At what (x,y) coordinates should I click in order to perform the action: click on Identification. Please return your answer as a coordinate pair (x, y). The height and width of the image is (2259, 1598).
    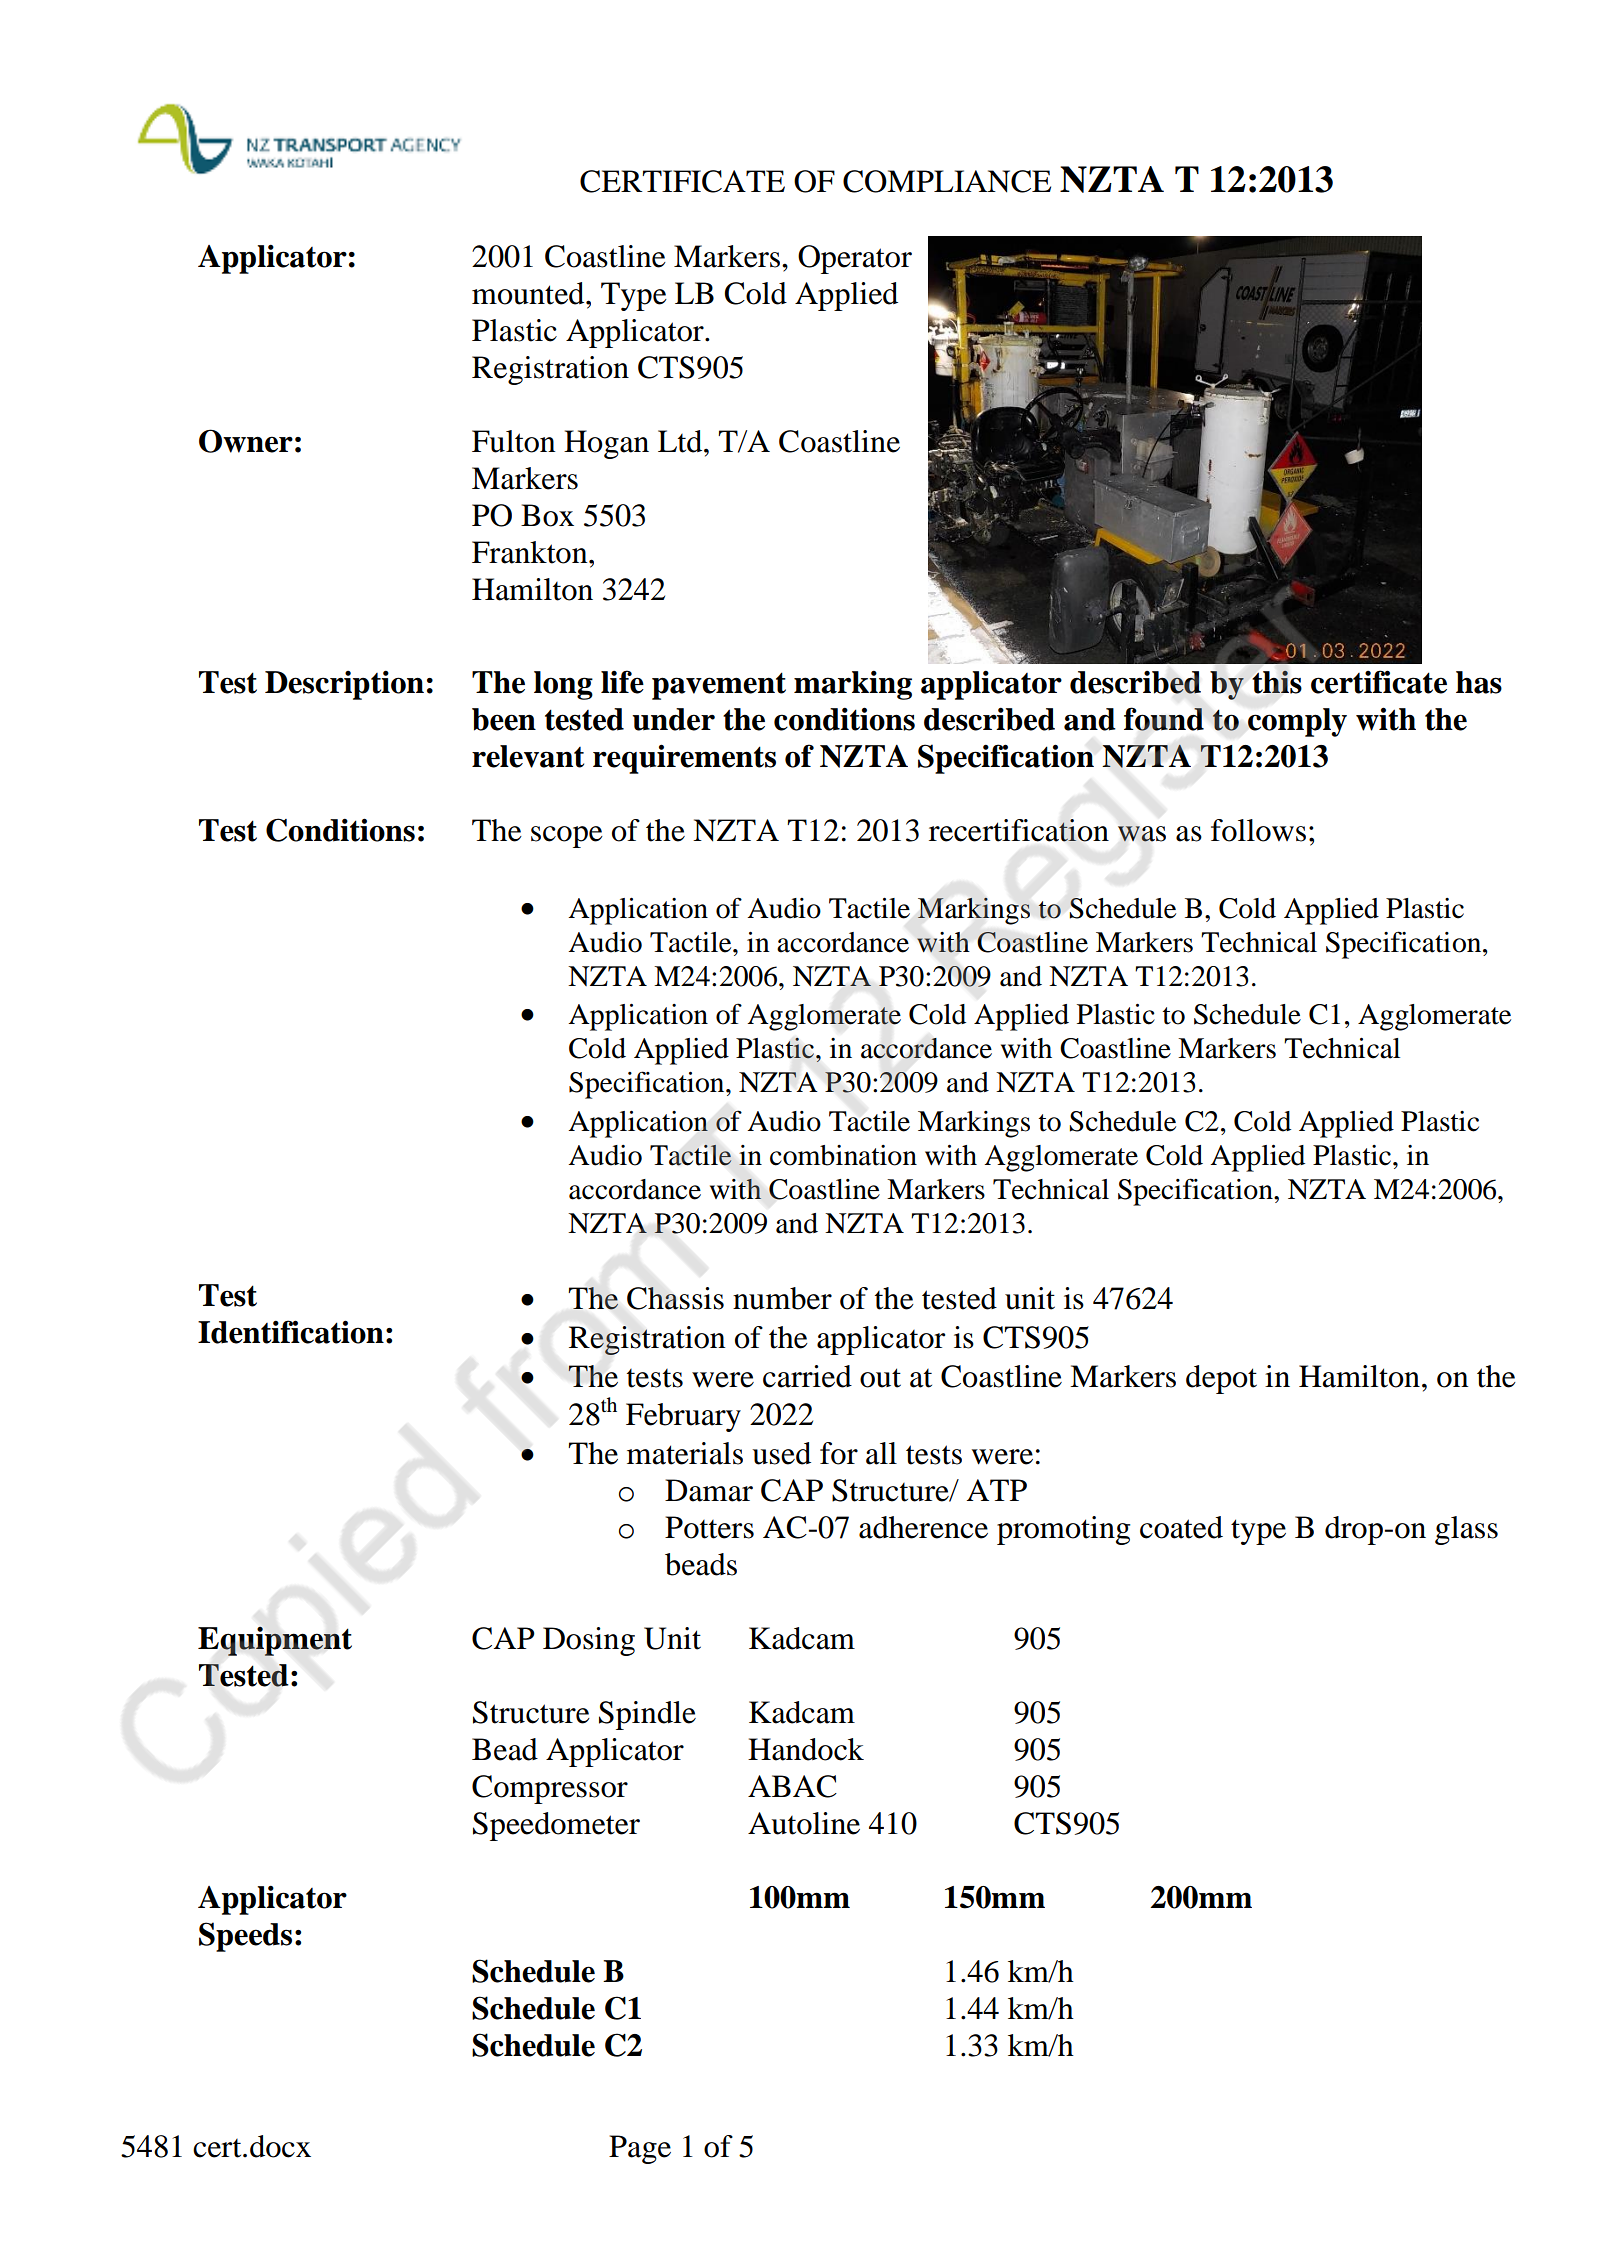
    Looking at the image, I should click on (291, 1332).
